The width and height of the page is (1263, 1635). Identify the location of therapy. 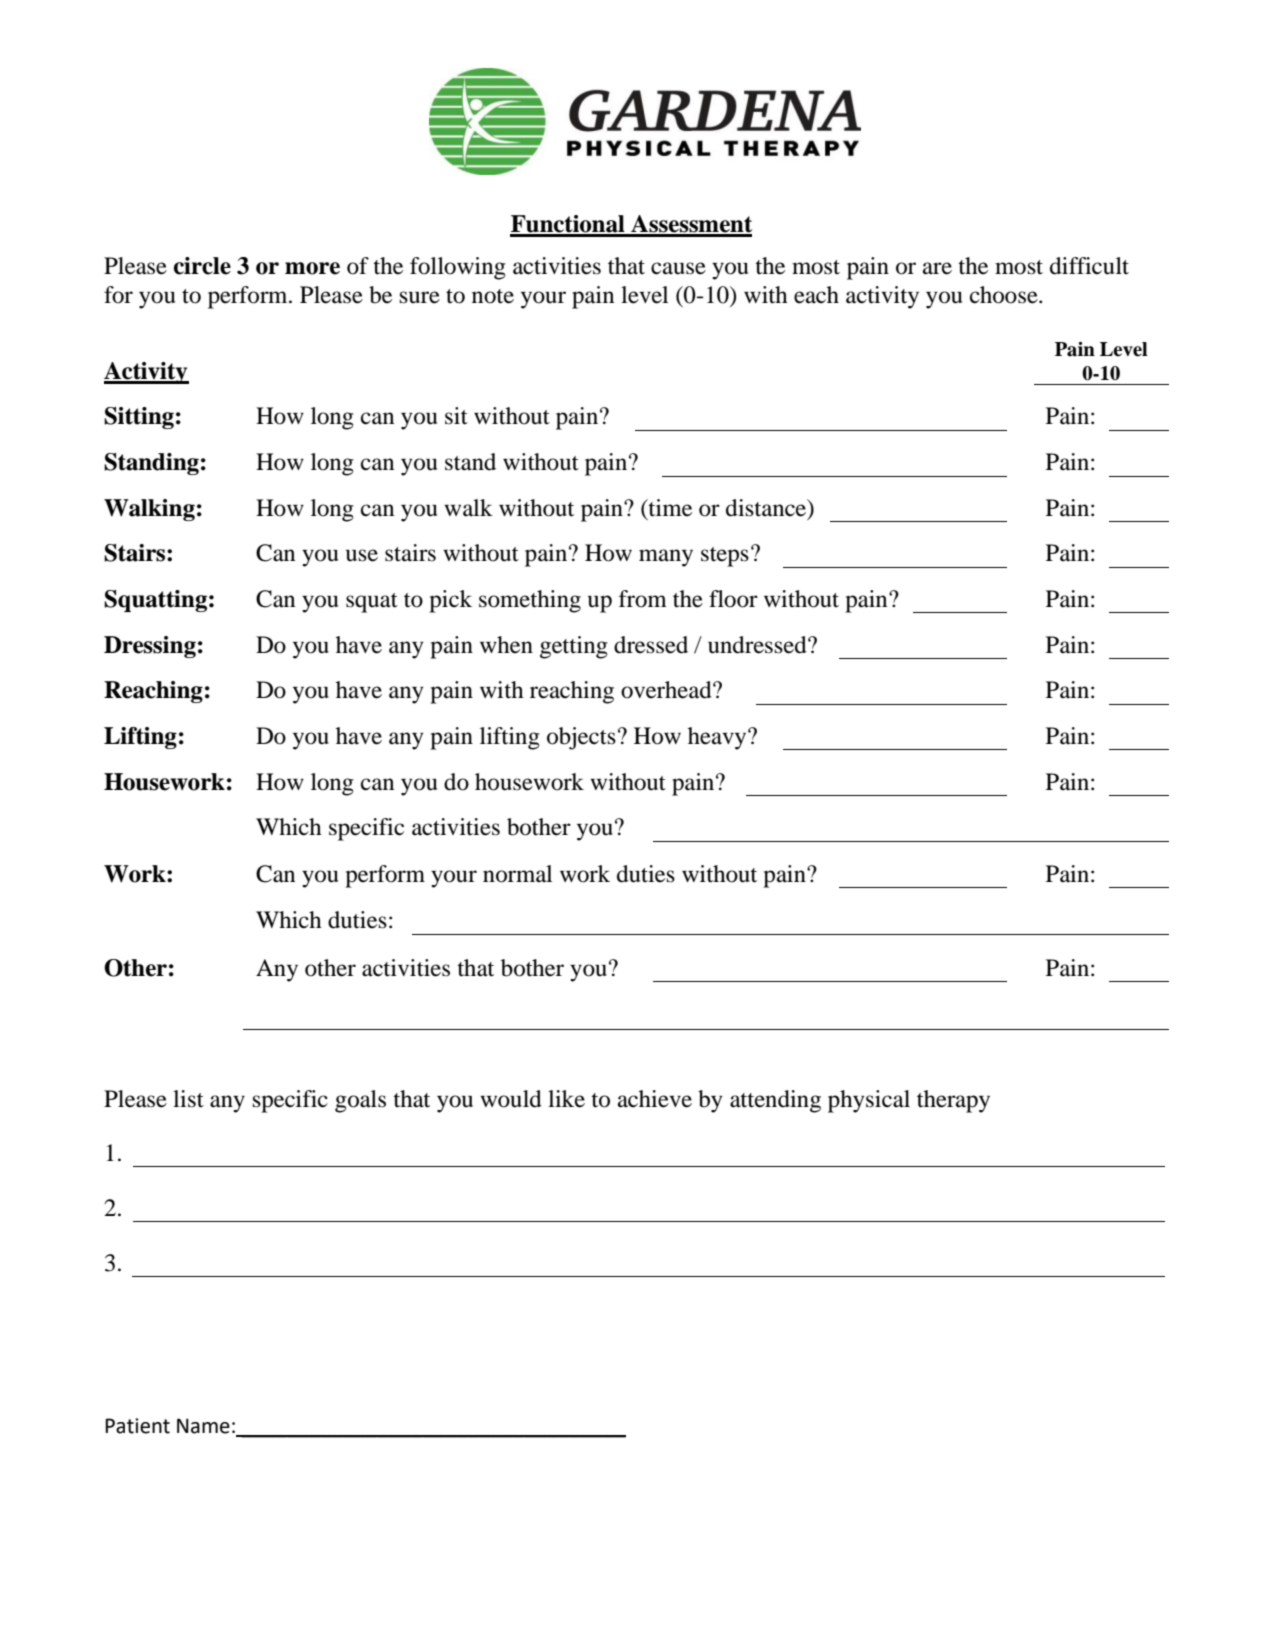
(953, 1101).
